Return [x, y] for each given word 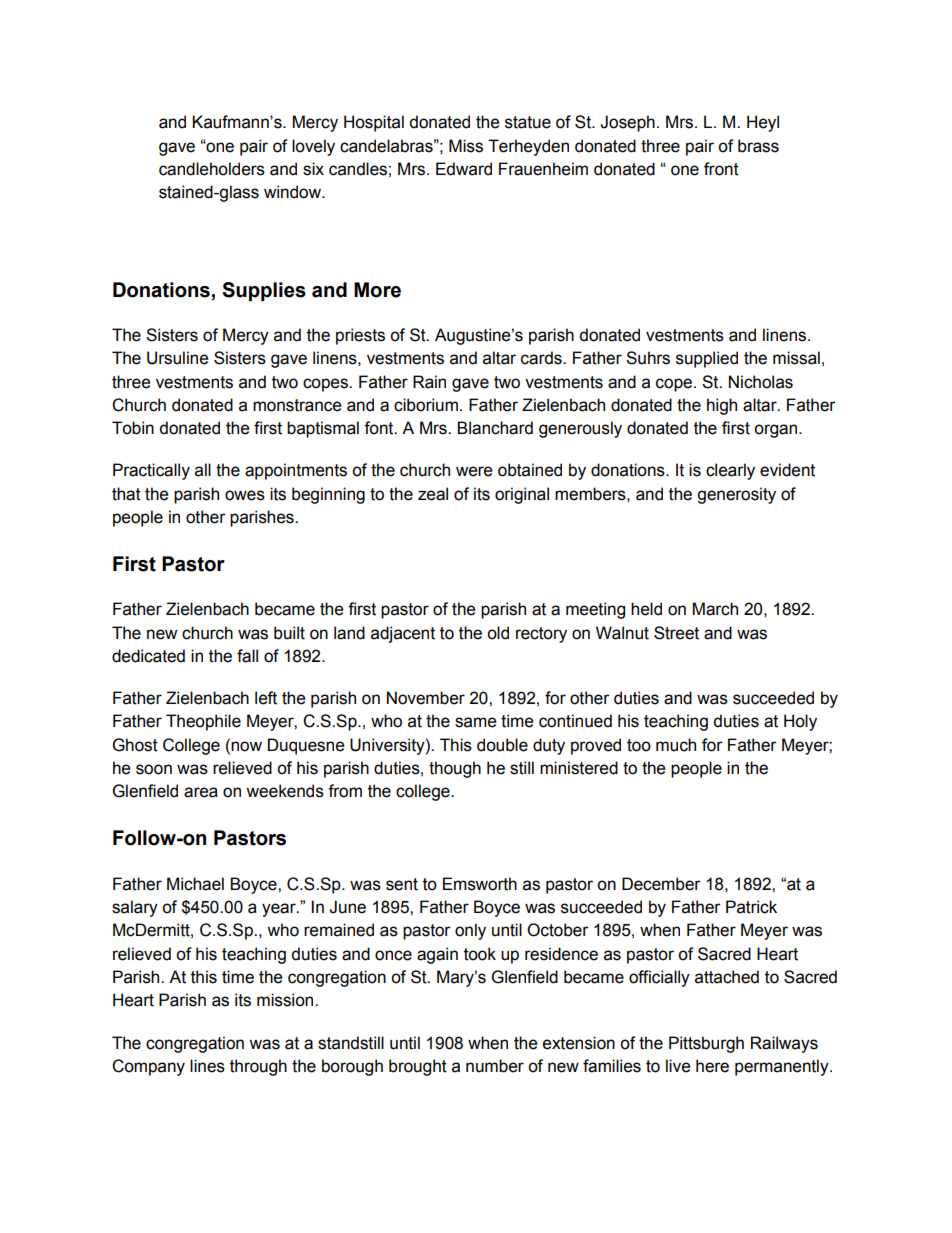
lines [207, 1066]
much [676, 745]
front [721, 169]
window [294, 192]
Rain [429, 382]
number [495, 1066]
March [715, 609]
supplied [707, 359]
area [201, 792]
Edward [464, 169]
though [455, 769]
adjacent [403, 634]
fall [247, 656]
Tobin [133, 428]
